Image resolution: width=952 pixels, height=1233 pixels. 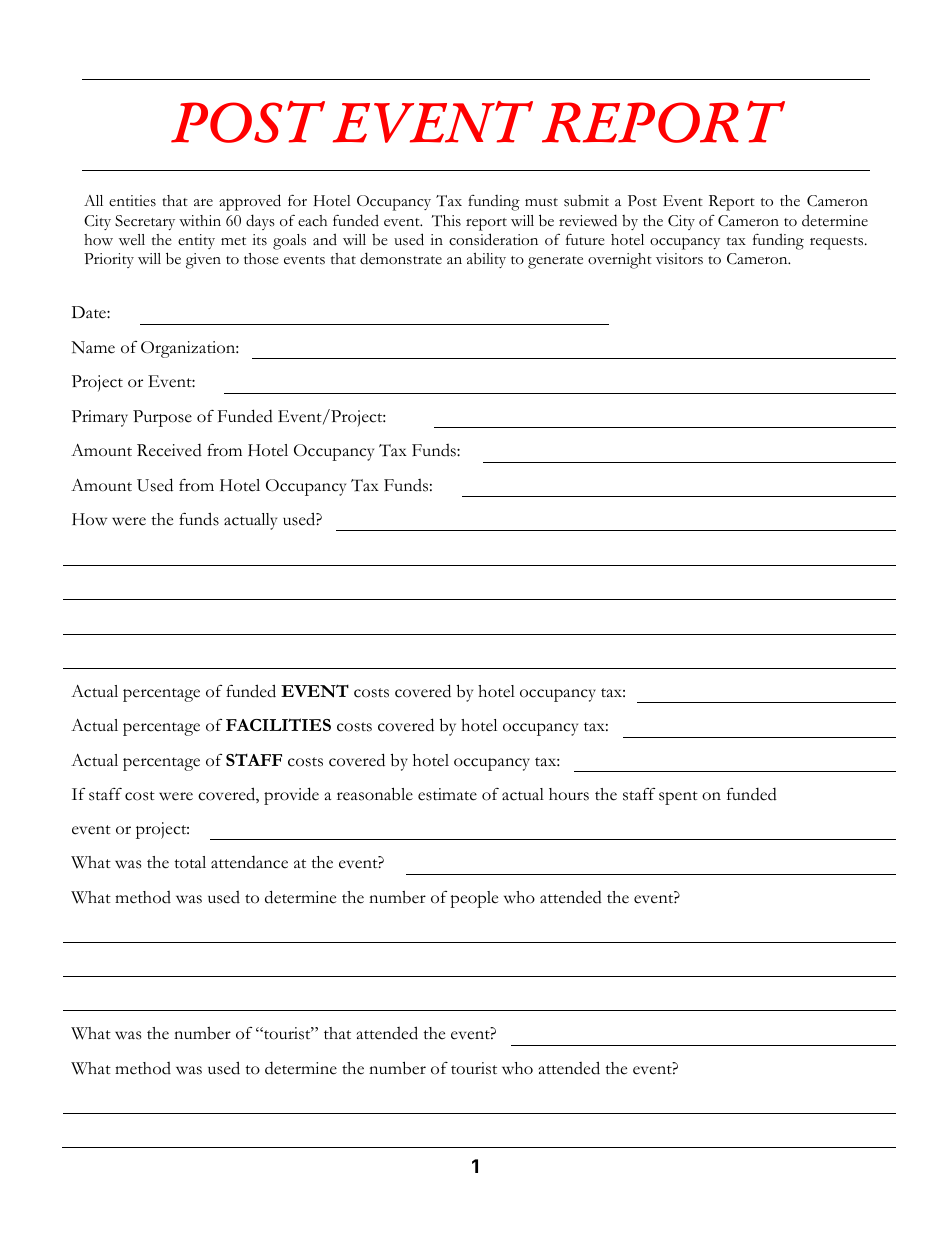 What do you see at coordinates (838, 243) in the page?
I see `requests` at bounding box center [838, 243].
